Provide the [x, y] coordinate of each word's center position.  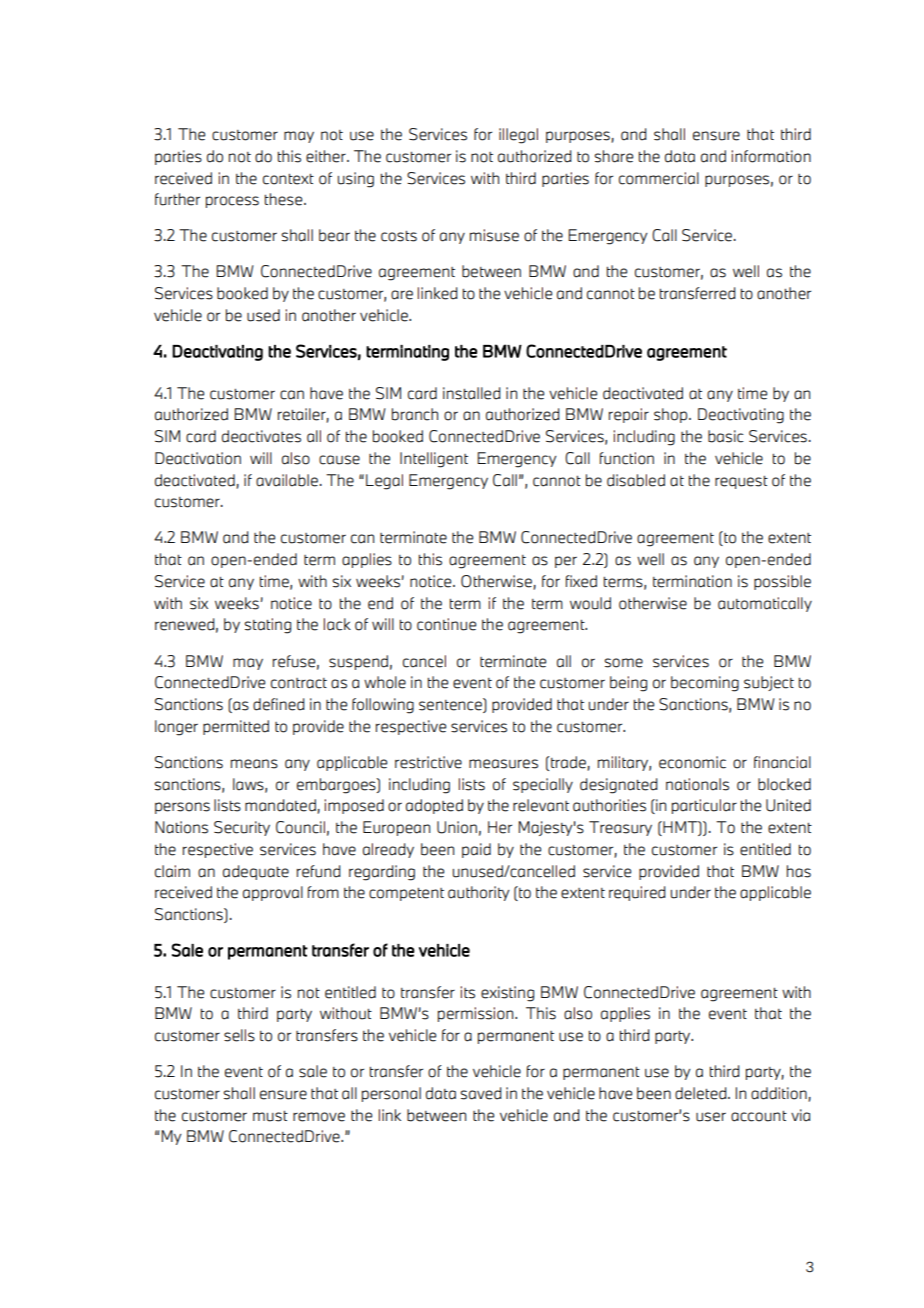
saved [481, 1093]
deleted [702, 1093]
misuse [494, 235]
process [232, 202]
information [771, 156]
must [270, 1116]
